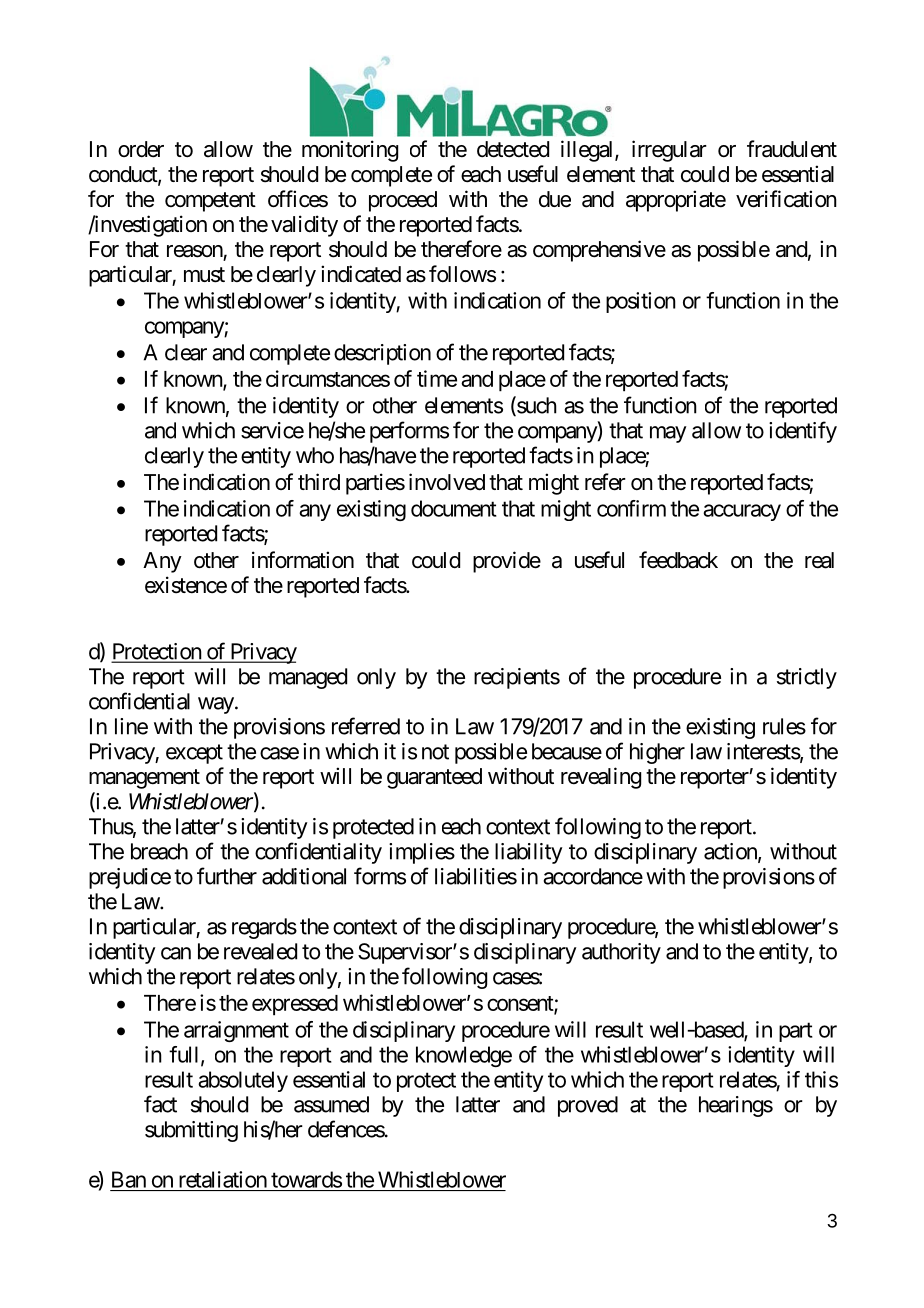  Describe the element at coordinates (435, 752) in the screenshot. I see `not` at that location.
